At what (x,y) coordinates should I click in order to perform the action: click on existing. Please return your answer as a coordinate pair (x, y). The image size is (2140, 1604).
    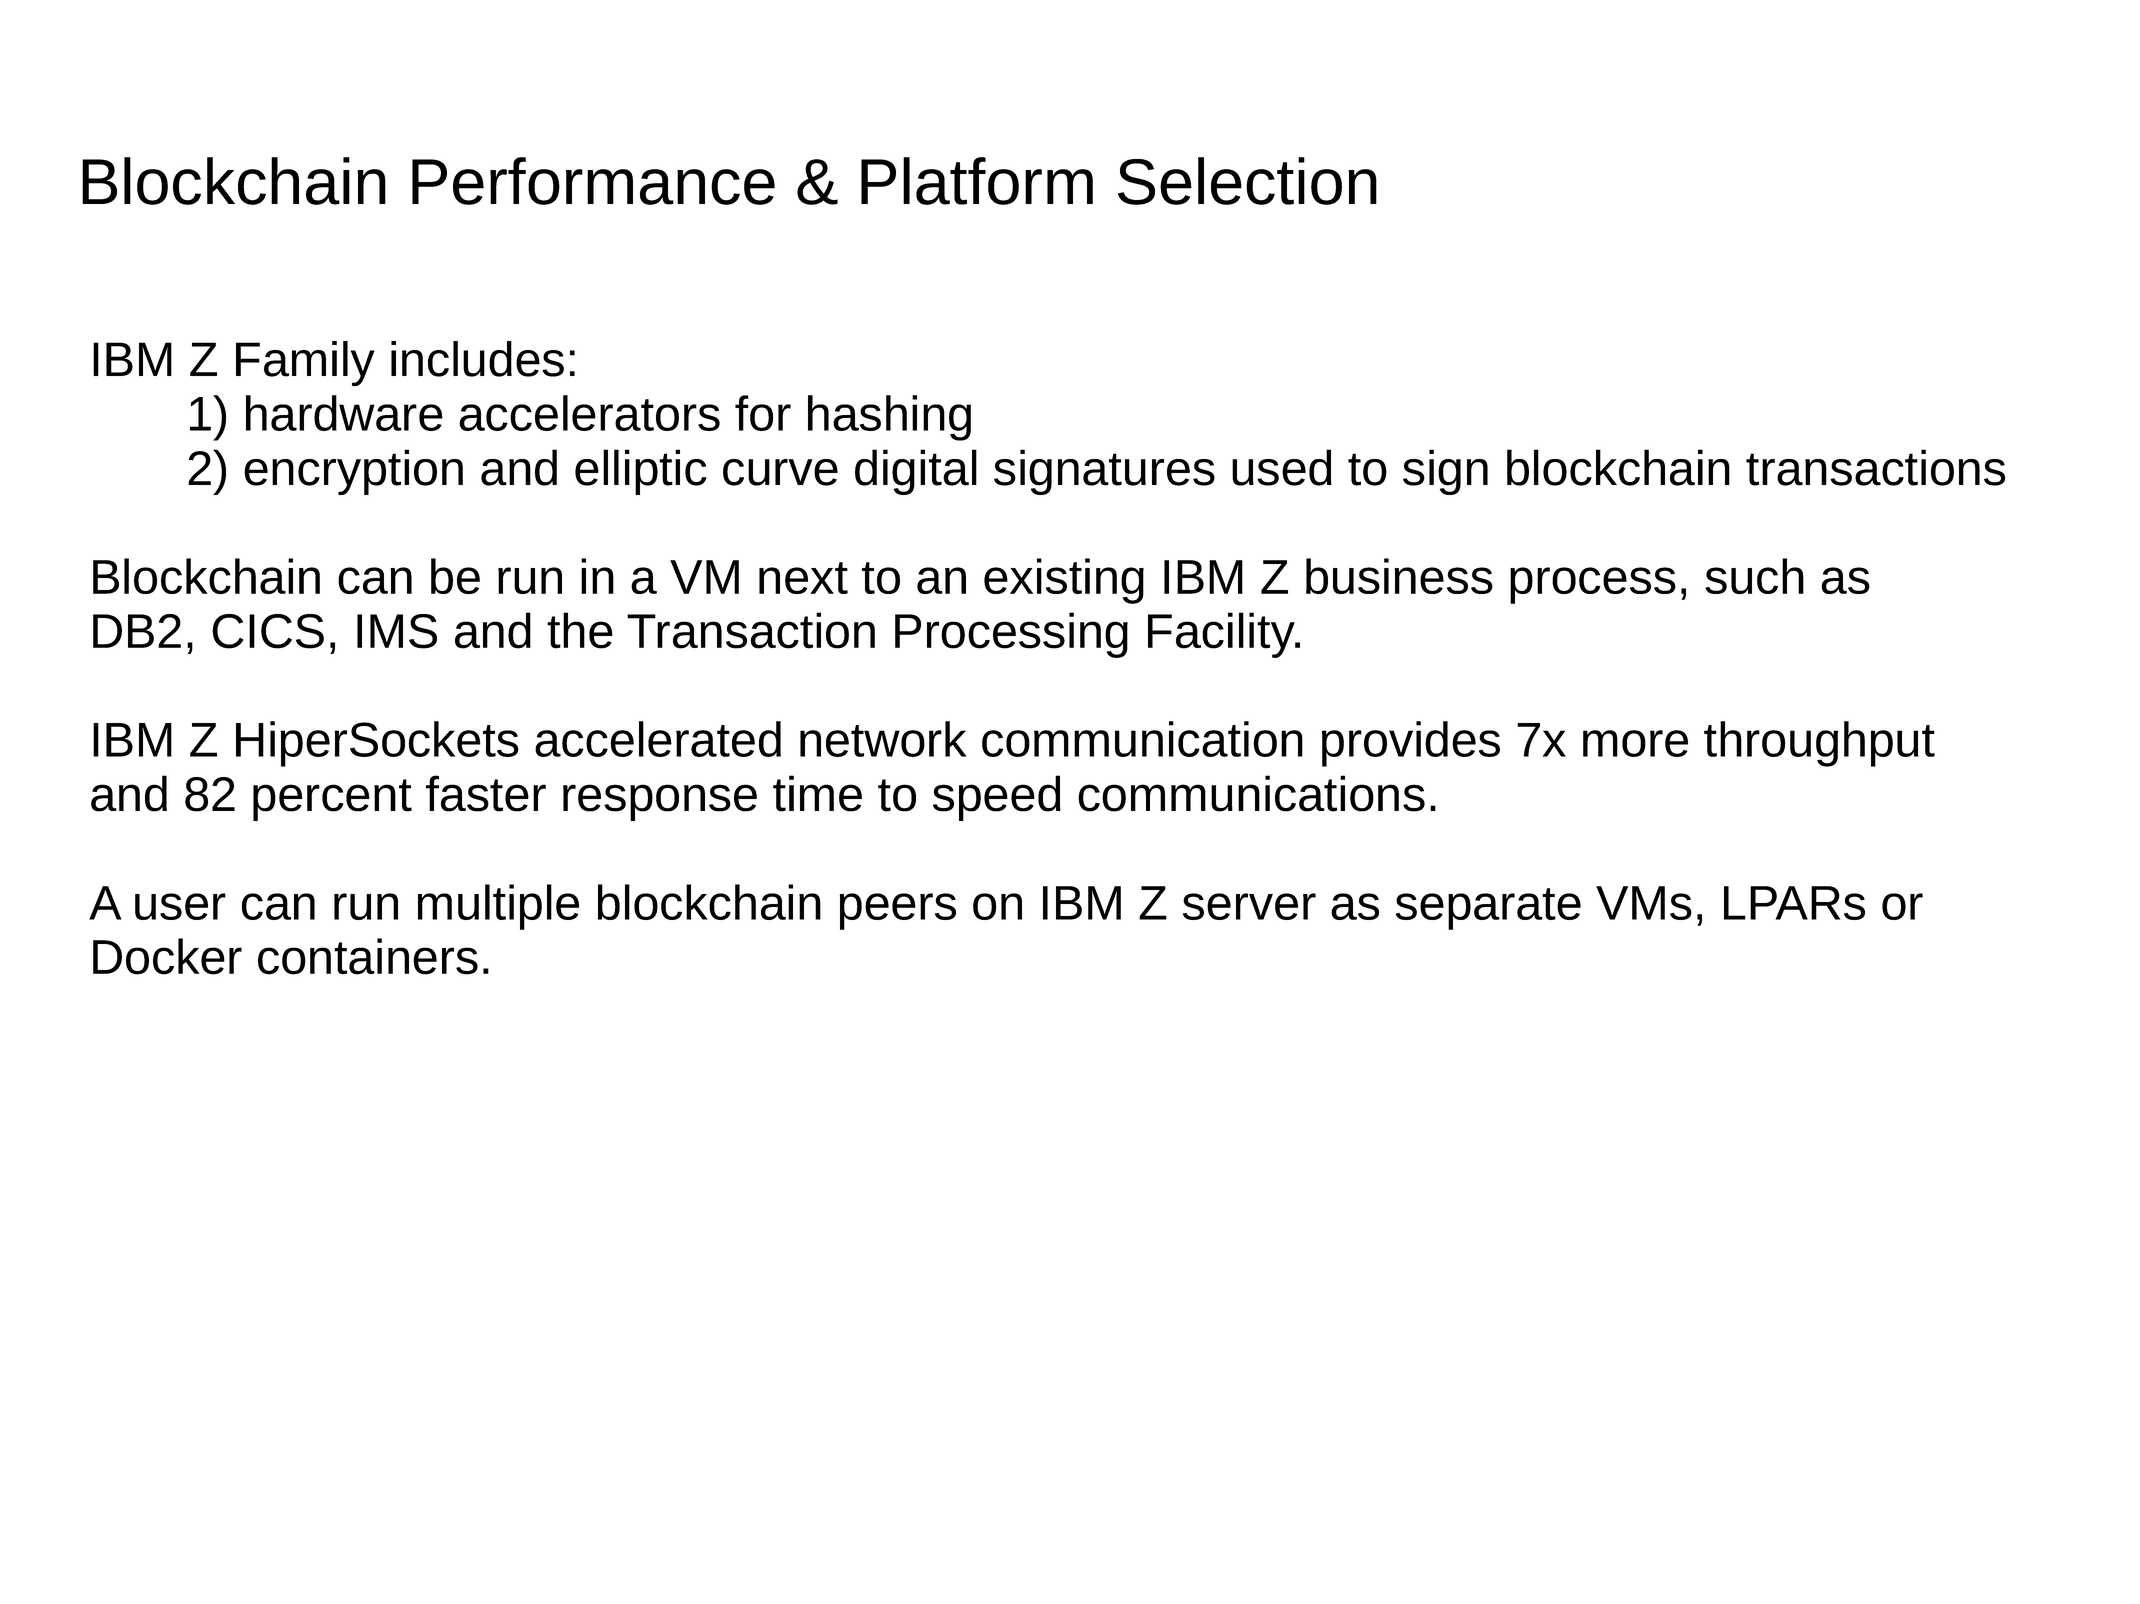
    Looking at the image, I should click on (1064, 581).
